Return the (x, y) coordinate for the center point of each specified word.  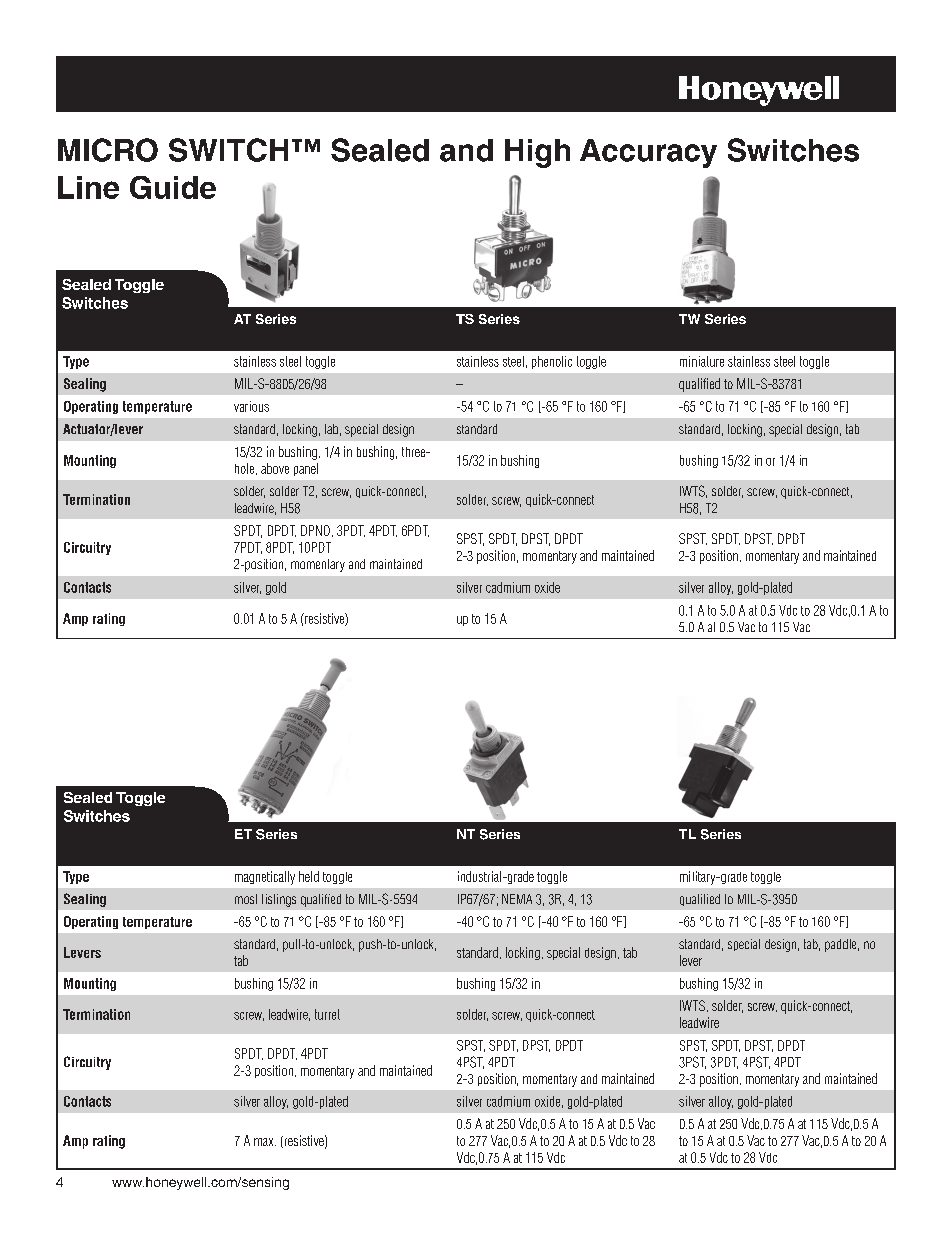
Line (88, 187)
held (309, 876)
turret (327, 1014)
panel (306, 469)
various (251, 406)
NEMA (517, 899)
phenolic (552, 362)
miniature (702, 361)
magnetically (265, 878)
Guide (173, 187)
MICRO (108, 150)
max (265, 1142)
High (537, 153)
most (246, 899)
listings (279, 900)
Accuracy (648, 153)
